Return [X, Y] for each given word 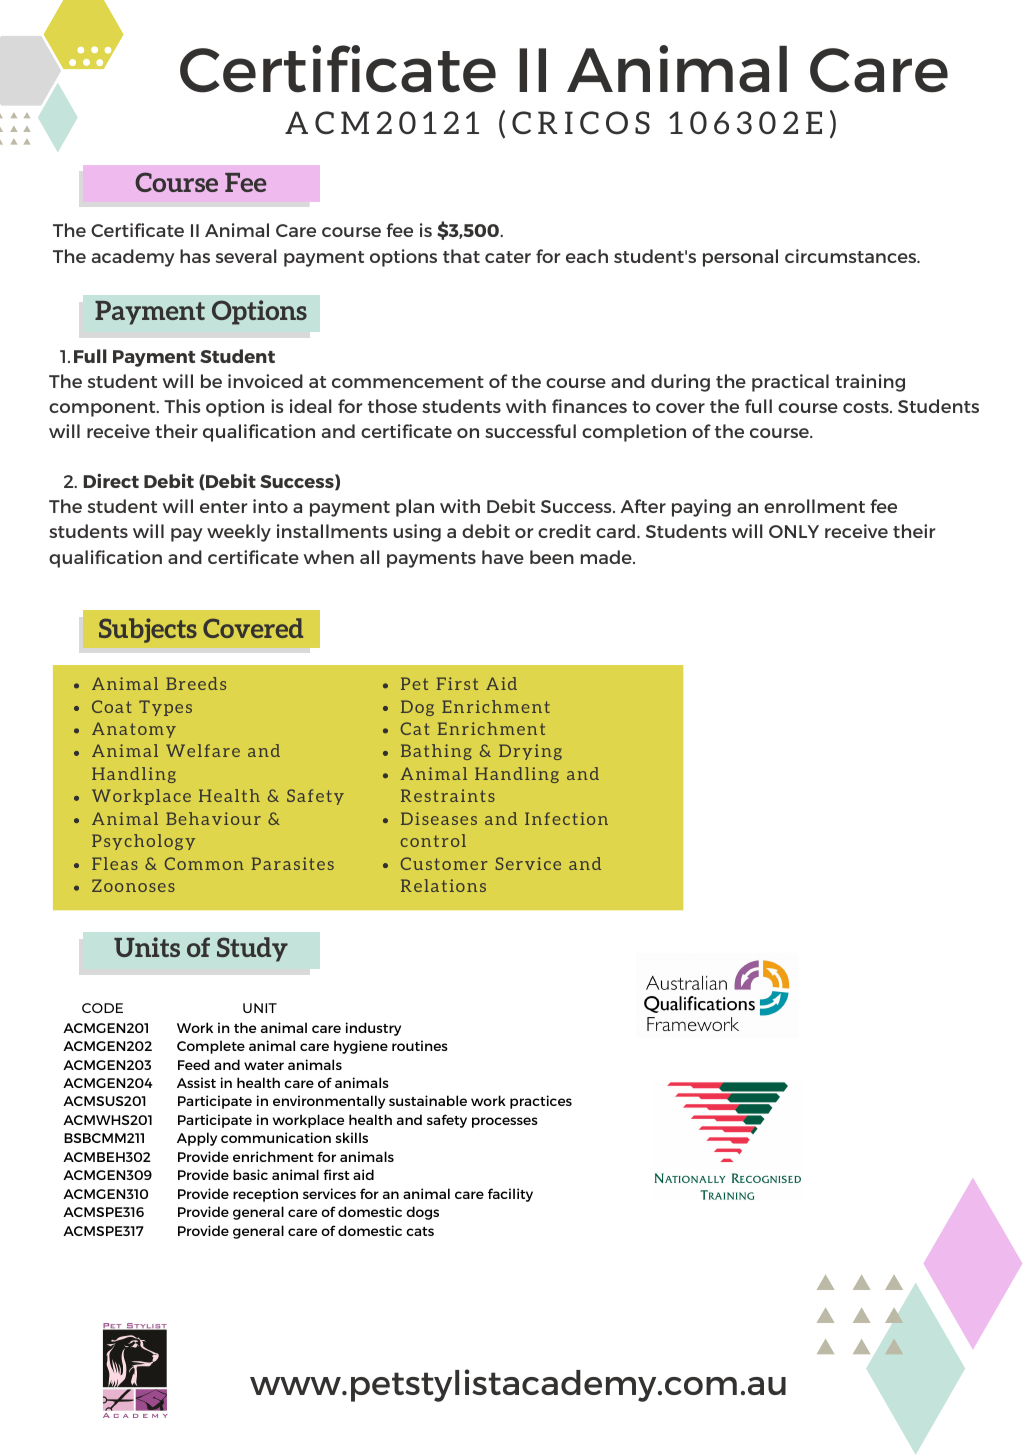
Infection [566, 818]
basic [250, 1174]
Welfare [203, 750]
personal [740, 258]
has [195, 256]
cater [508, 257]
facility [510, 1195]
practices [541, 1102]
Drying [530, 752]
